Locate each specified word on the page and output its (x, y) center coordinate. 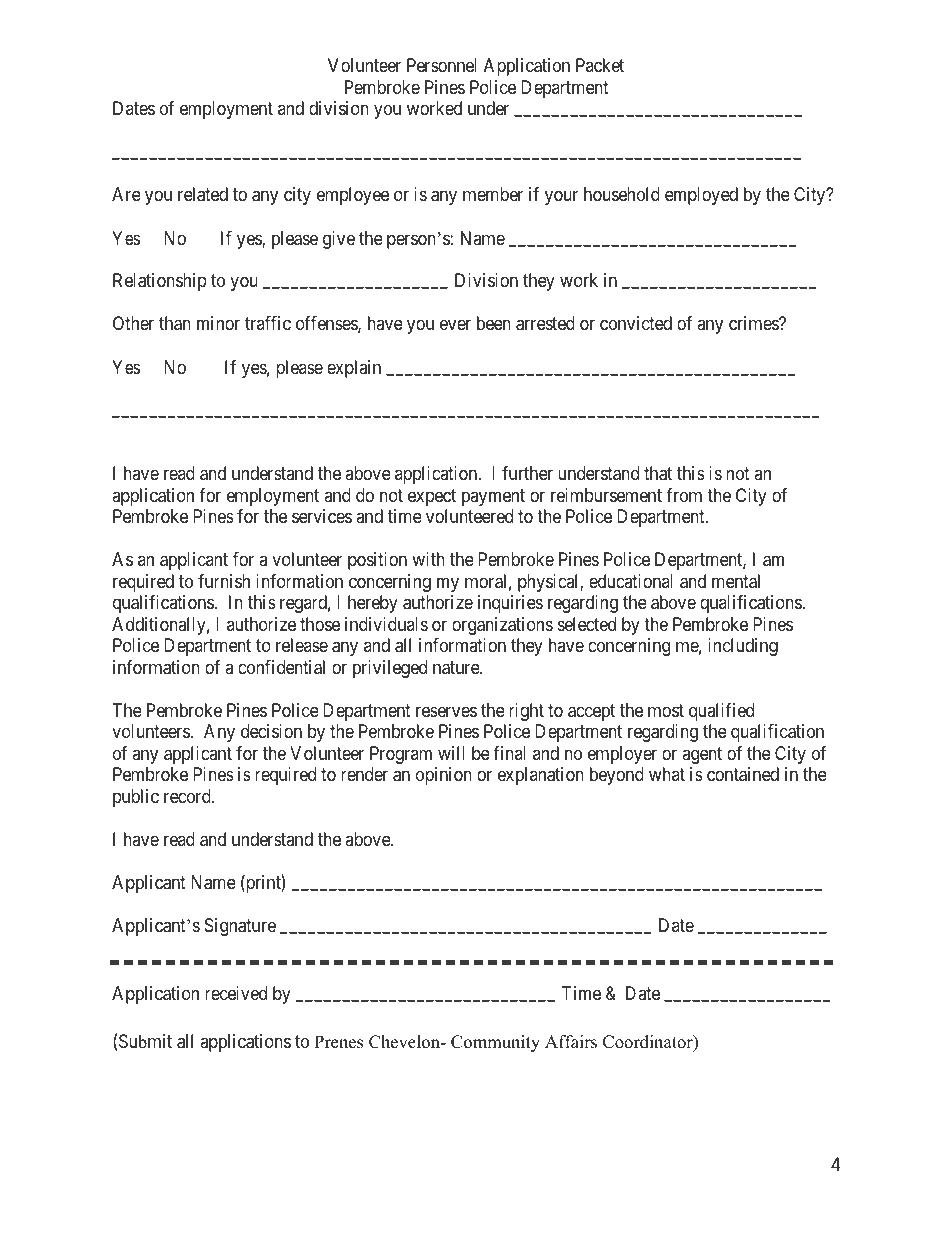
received (236, 993)
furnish (224, 581)
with (428, 559)
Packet (600, 65)
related (203, 194)
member (493, 194)
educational (631, 581)
